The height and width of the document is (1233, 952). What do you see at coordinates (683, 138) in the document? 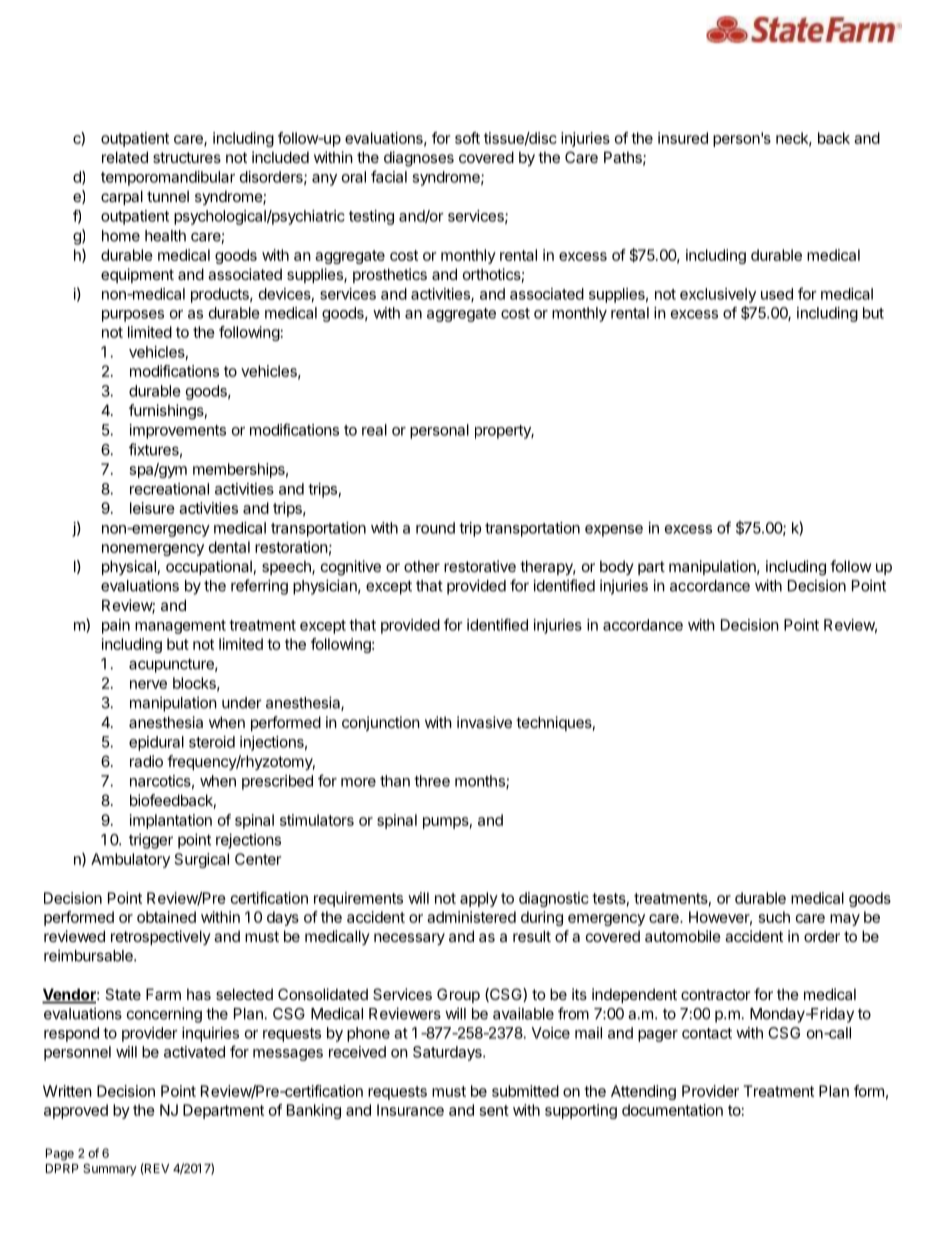
I see `insured` at bounding box center [683, 138].
